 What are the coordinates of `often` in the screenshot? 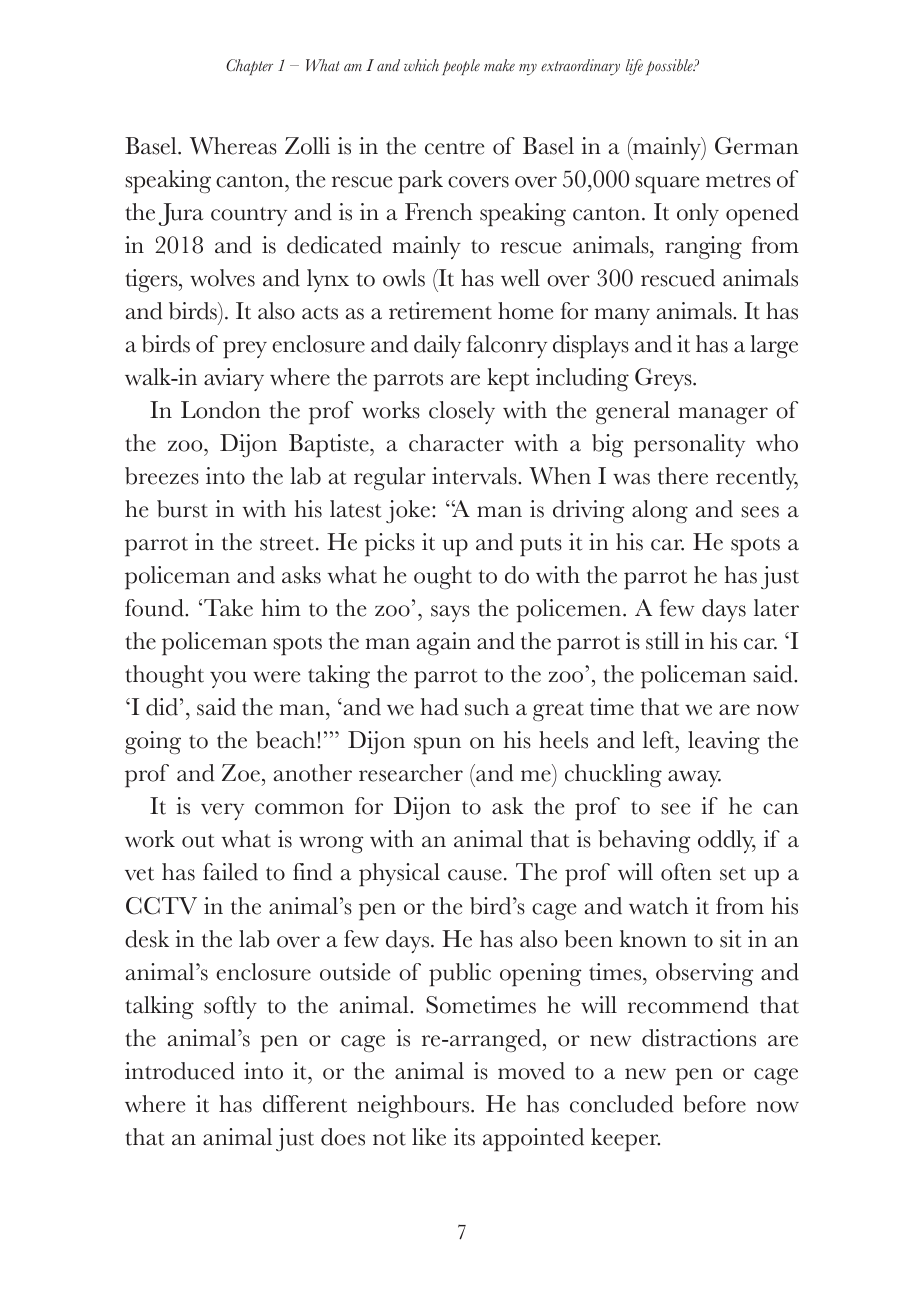 It's located at (686, 872).
